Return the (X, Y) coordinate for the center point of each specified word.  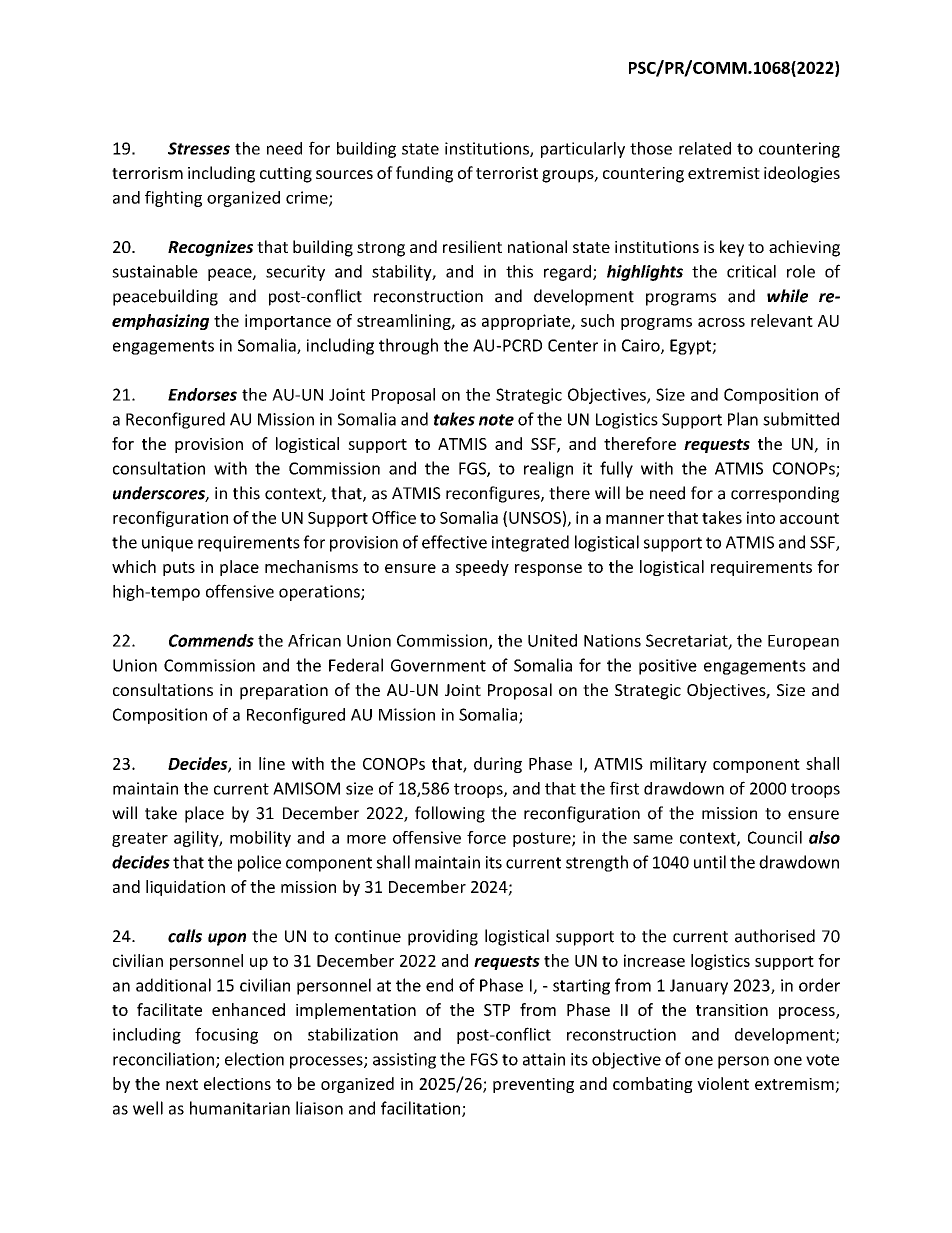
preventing (533, 1085)
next (182, 1084)
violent (723, 1083)
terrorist (507, 173)
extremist (724, 173)
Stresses (199, 148)
